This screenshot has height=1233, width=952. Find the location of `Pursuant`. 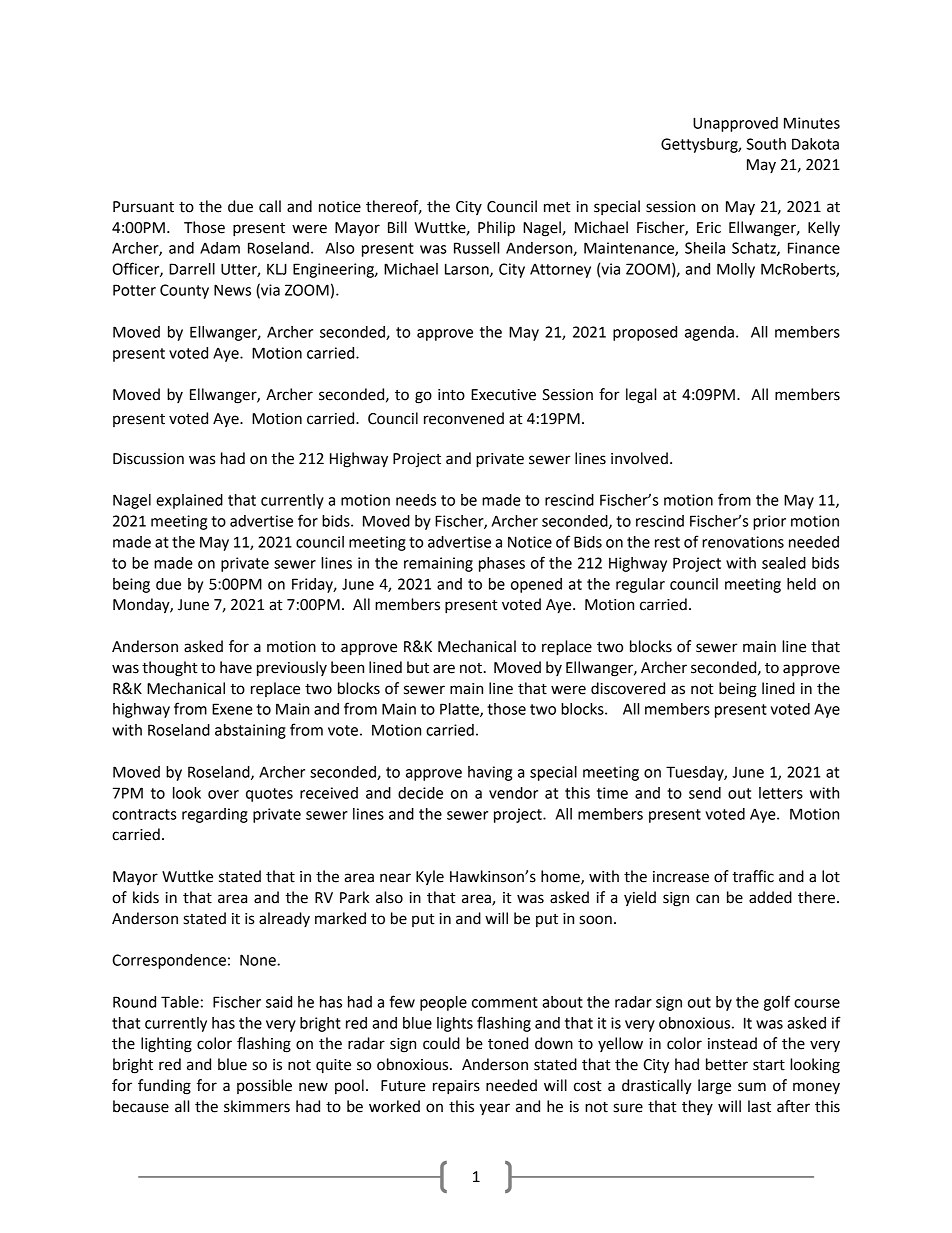

Pursuant is located at coordinates (143, 207).
